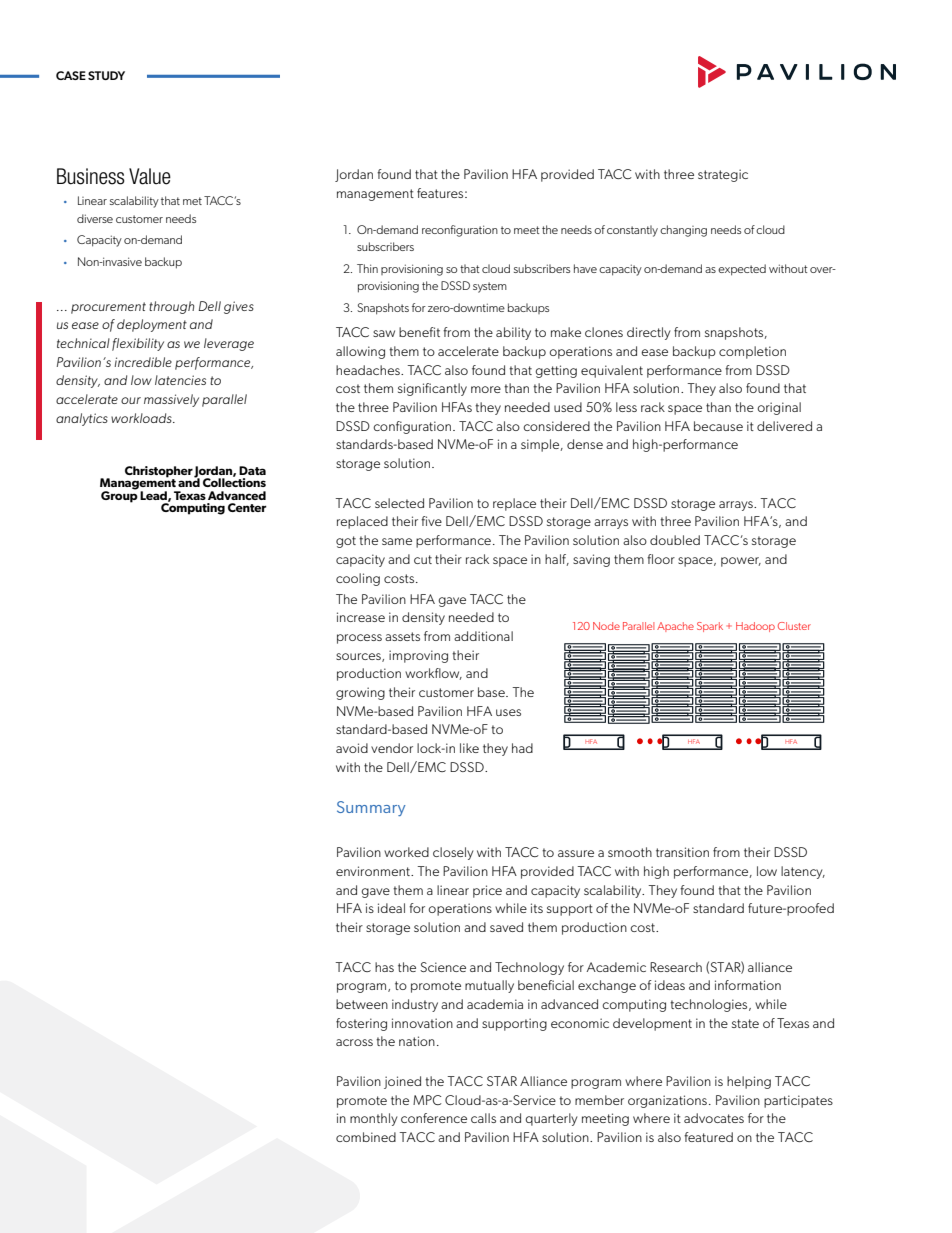  What do you see at coordinates (682, 852) in the screenshot?
I see `transition` at bounding box center [682, 852].
